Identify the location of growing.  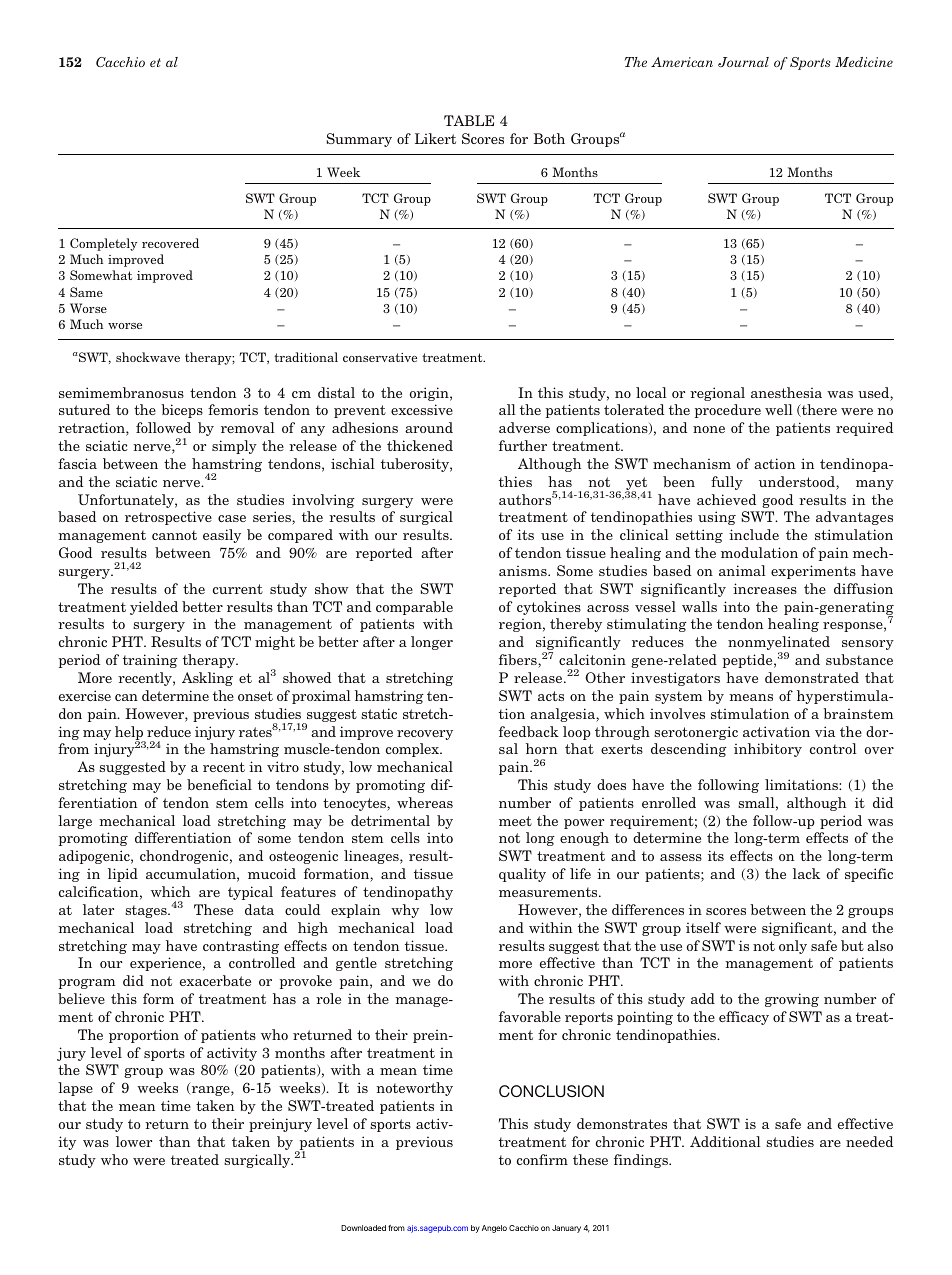
(792, 1000).
